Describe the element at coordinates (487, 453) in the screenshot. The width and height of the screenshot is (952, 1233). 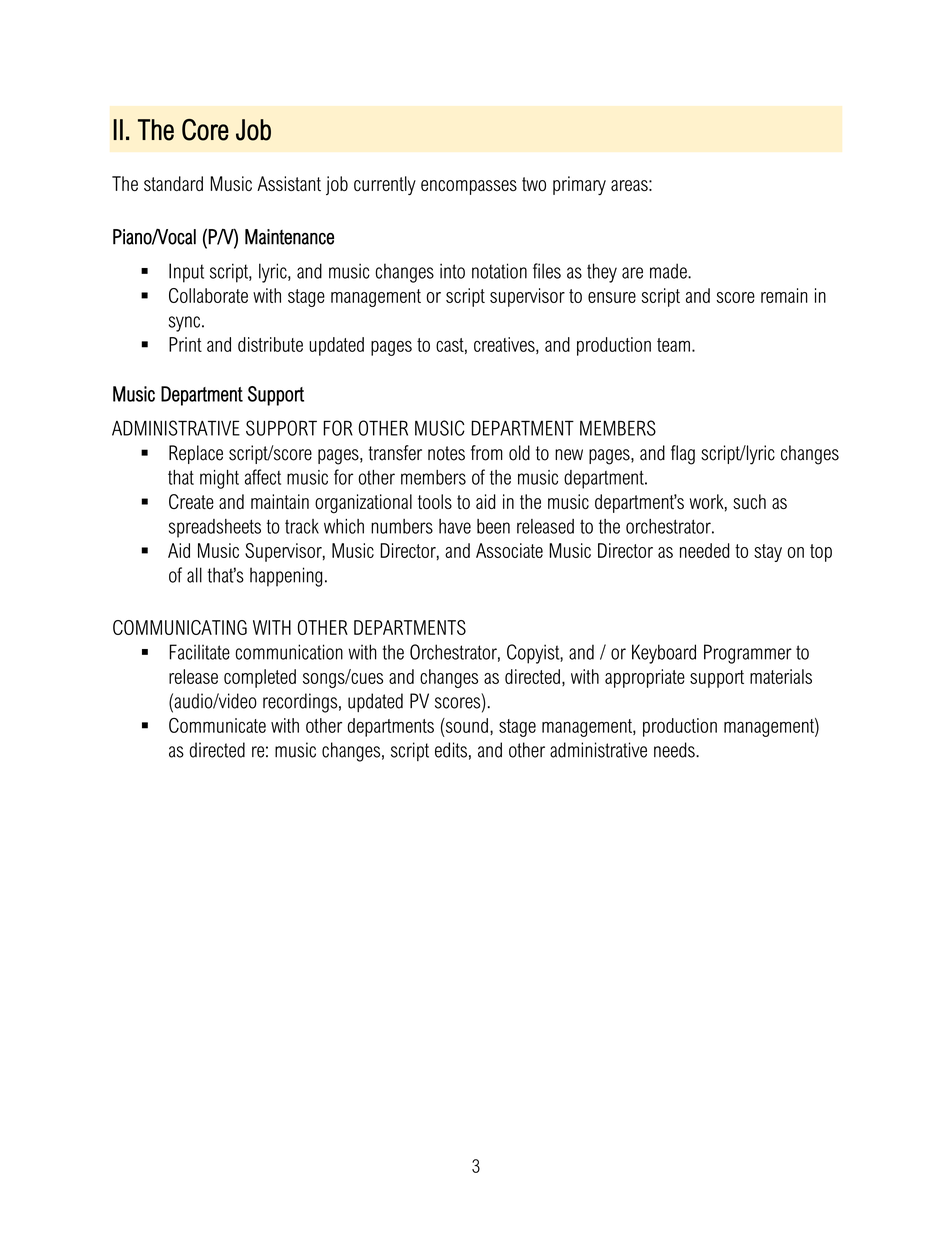
I see `from` at that location.
